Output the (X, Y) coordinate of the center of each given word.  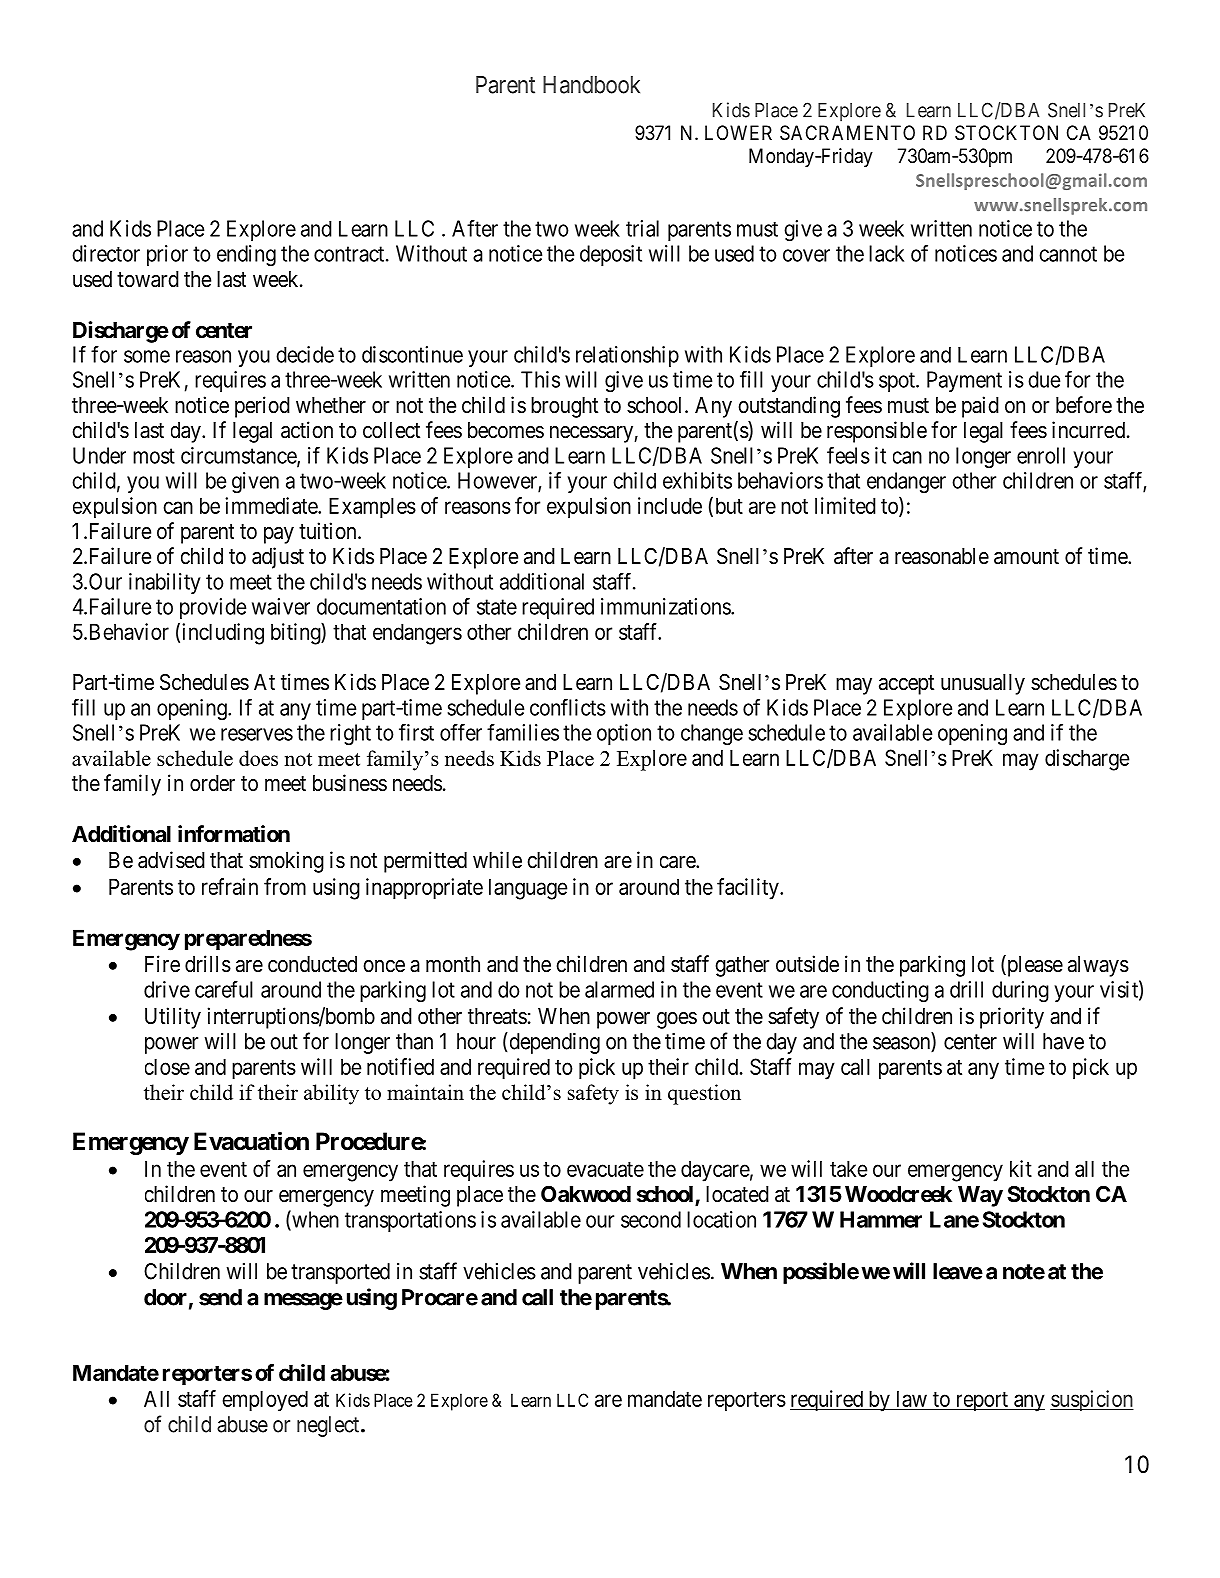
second (651, 1219)
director (106, 253)
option (624, 734)
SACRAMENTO (847, 132)
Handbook (591, 85)
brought (564, 407)
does (258, 758)
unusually (983, 684)
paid (980, 407)
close (167, 1067)
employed (265, 1400)
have (1063, 1041)
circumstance (239, 456)
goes (677, 1020)
